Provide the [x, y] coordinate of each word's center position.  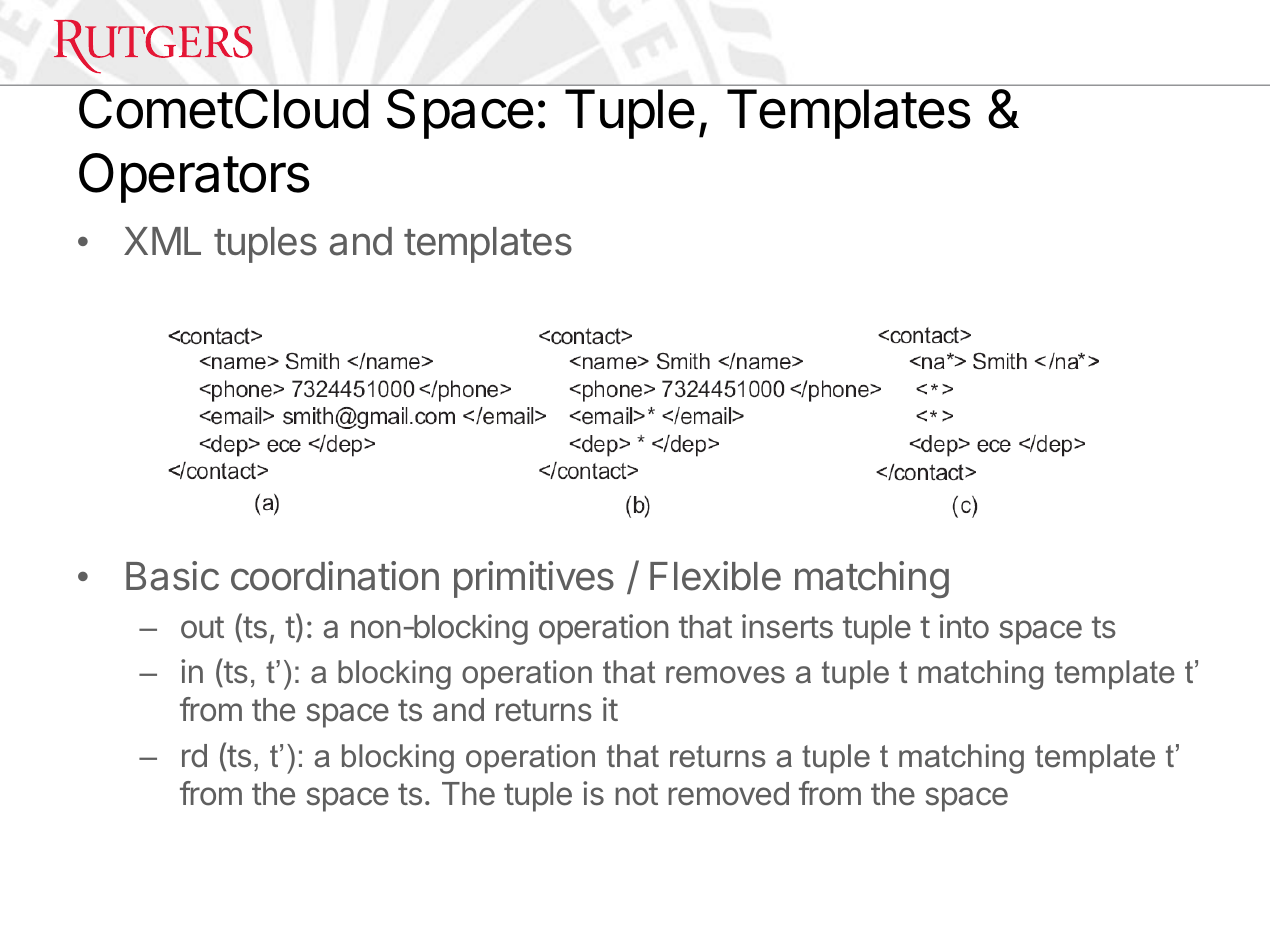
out [202, 627]
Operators [194, 178]
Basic [172, 576]
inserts [787, 626]
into [964, 626]
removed [729, 794]
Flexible [715, 576]
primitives [534, 579]
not [637, 794]
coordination [335, 576]
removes [725, 675]
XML [162, 241]
